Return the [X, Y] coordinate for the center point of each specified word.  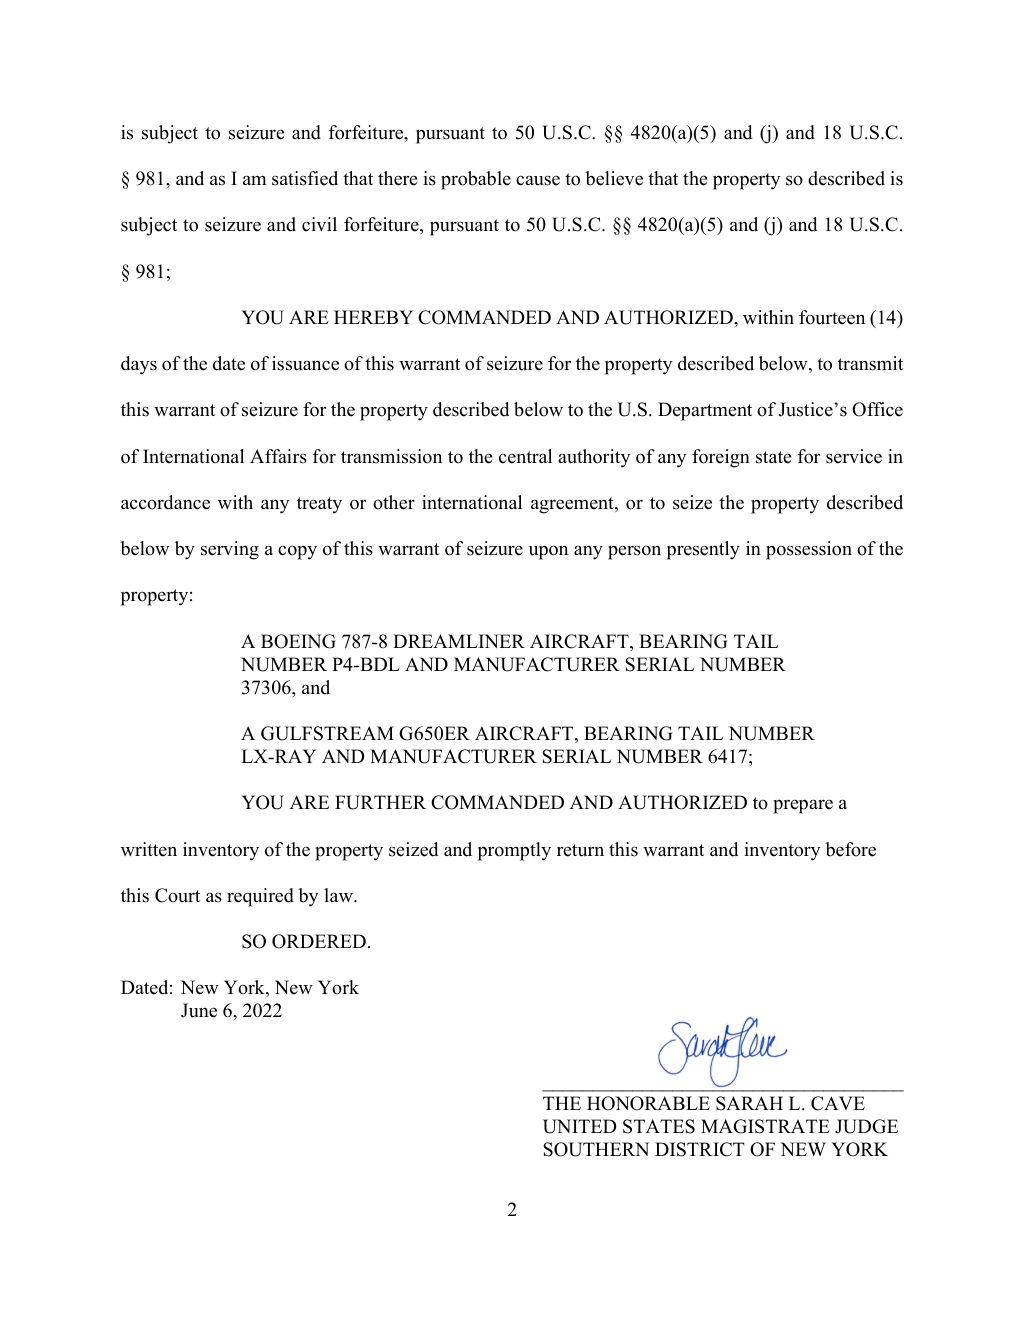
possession [809, 550]
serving [230, 550]
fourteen [832, 317]
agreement [573, 505]
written [149, 849]
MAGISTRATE [765, 1126]
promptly [514, 851]
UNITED [580, 1126]
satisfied [305, 178]
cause [538, 180]
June [199, 1010]
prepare [803, 806]
